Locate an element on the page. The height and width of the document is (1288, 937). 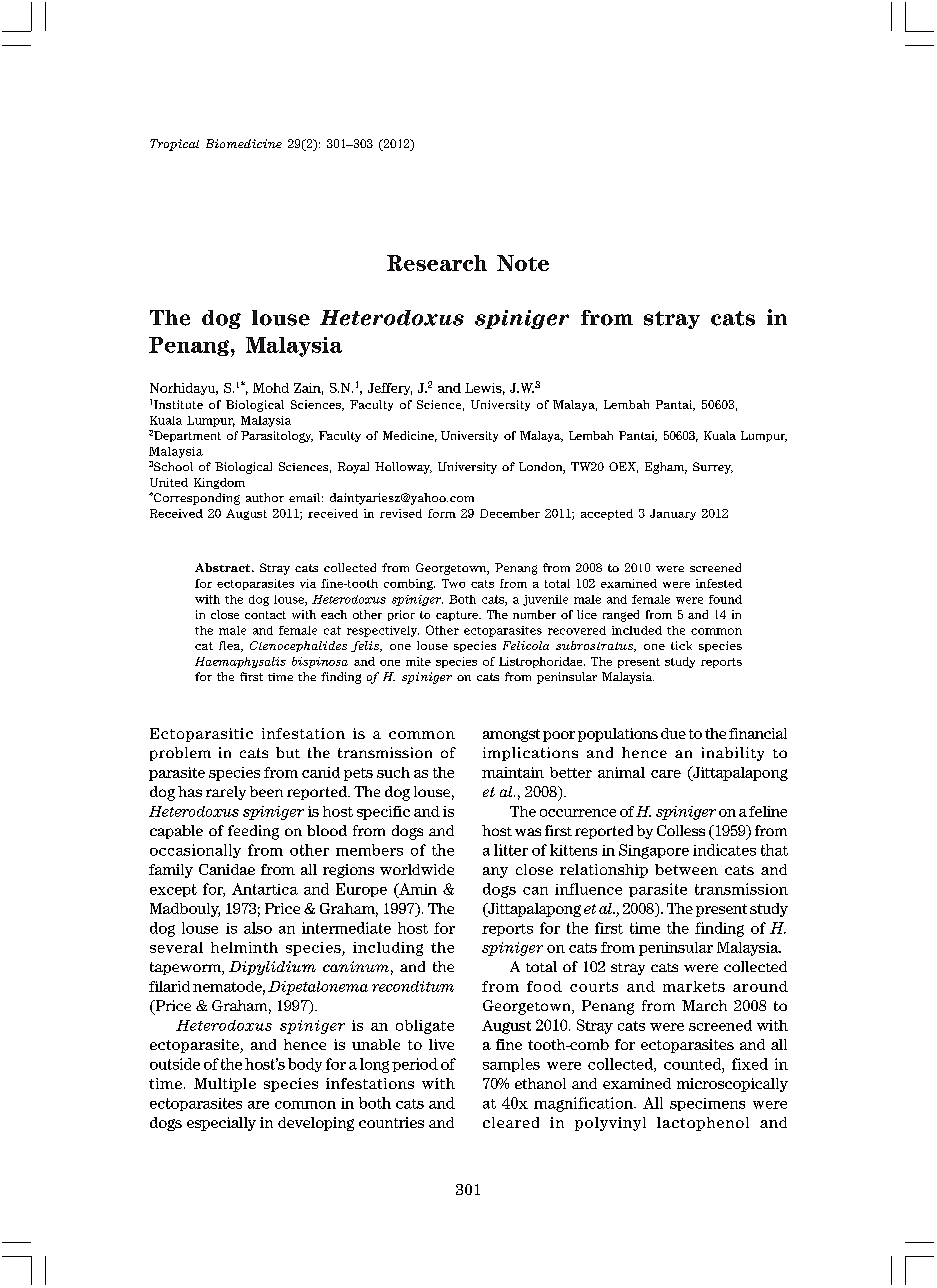
Jeffery is located at coordinates (390, 389).
